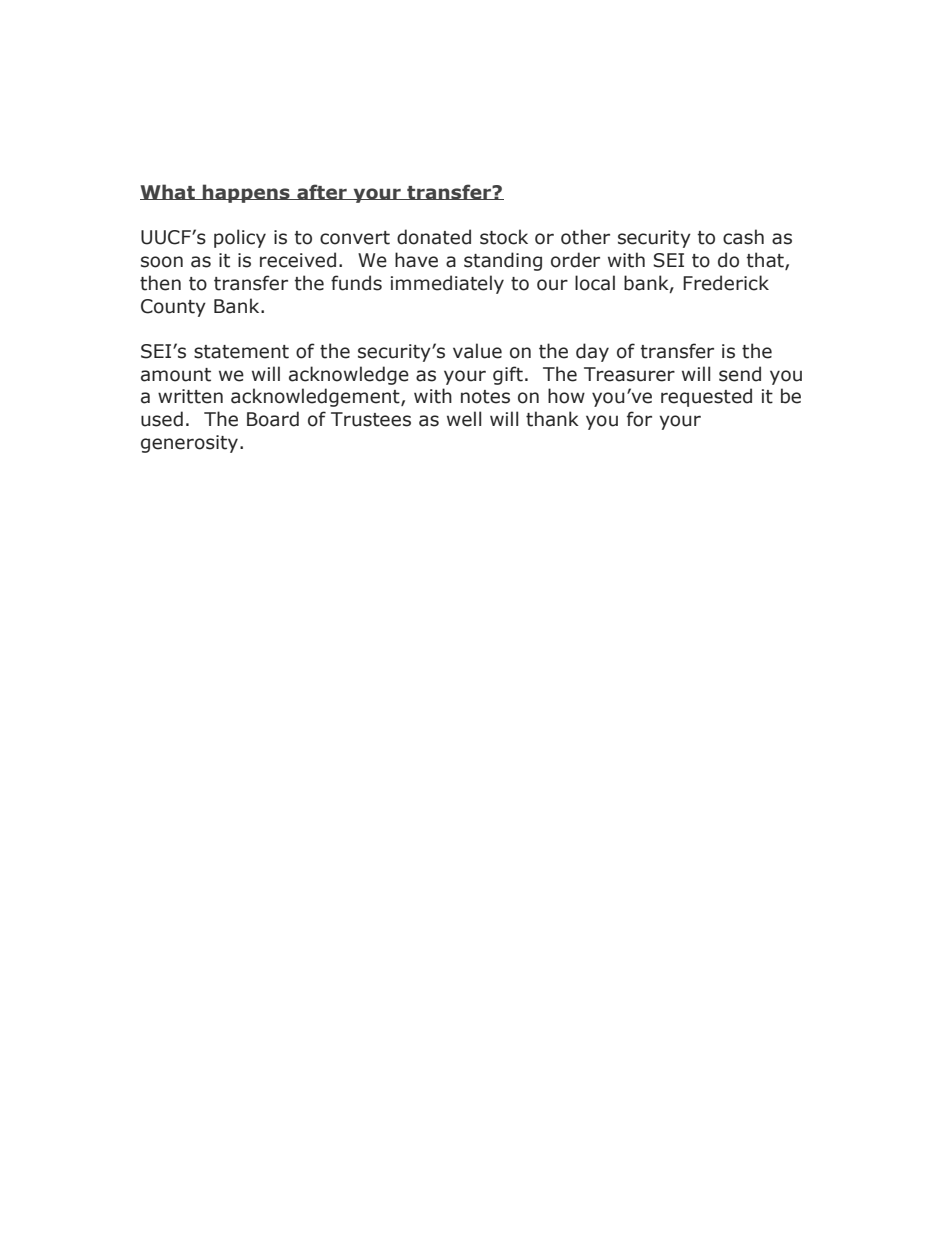 Image resolution: width=952 pixels, height=1233 pixels. I want to click on happens, so click(246, 193).
